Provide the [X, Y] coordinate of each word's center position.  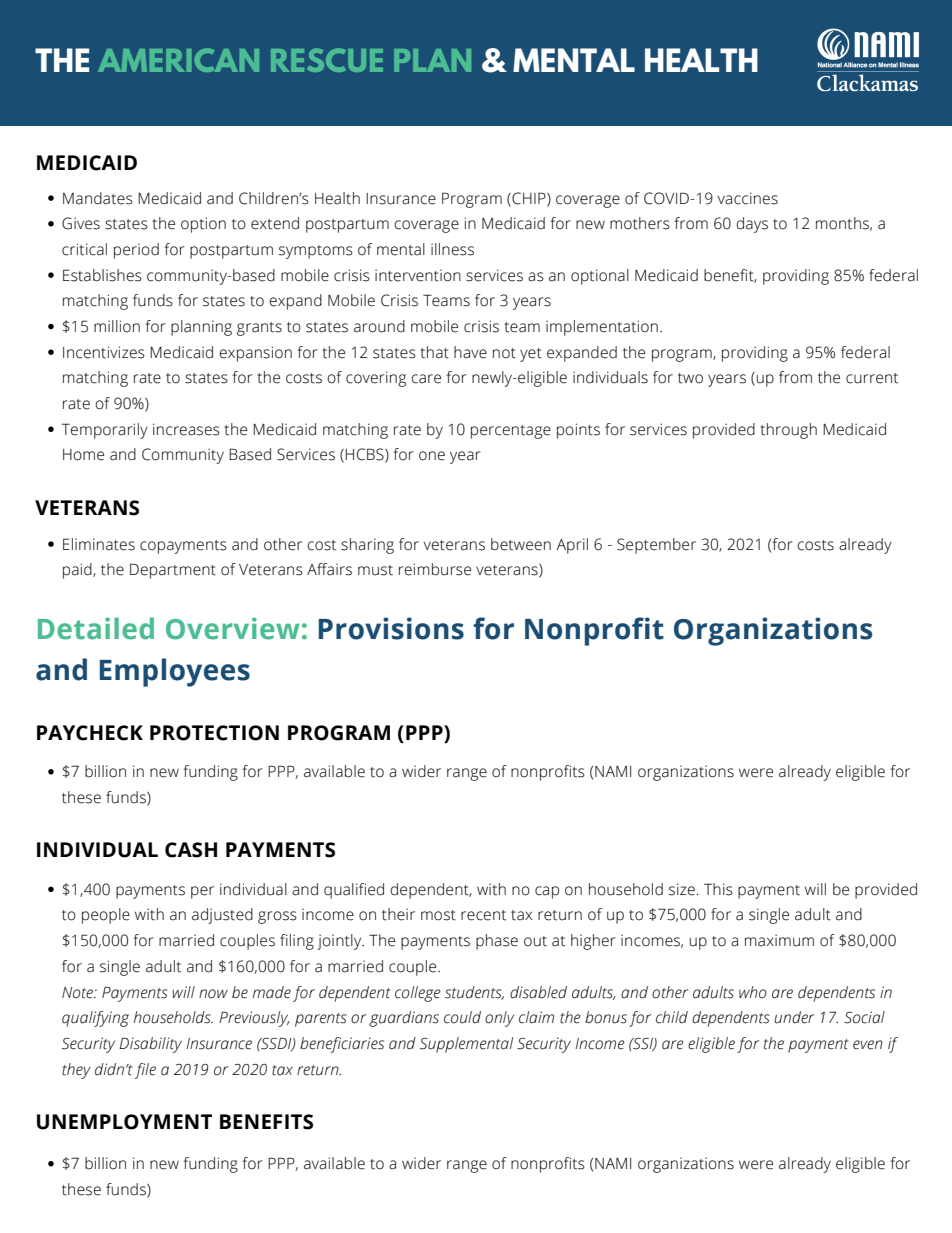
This [718, 889]
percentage [511, 432]
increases [186, 429]
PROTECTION [214, 733]
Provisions [391, 628]
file [145, 1071]
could [462, 1017]
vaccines [748, 198]
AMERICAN [178, 60]
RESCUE [327, 60]
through [788, 431]
